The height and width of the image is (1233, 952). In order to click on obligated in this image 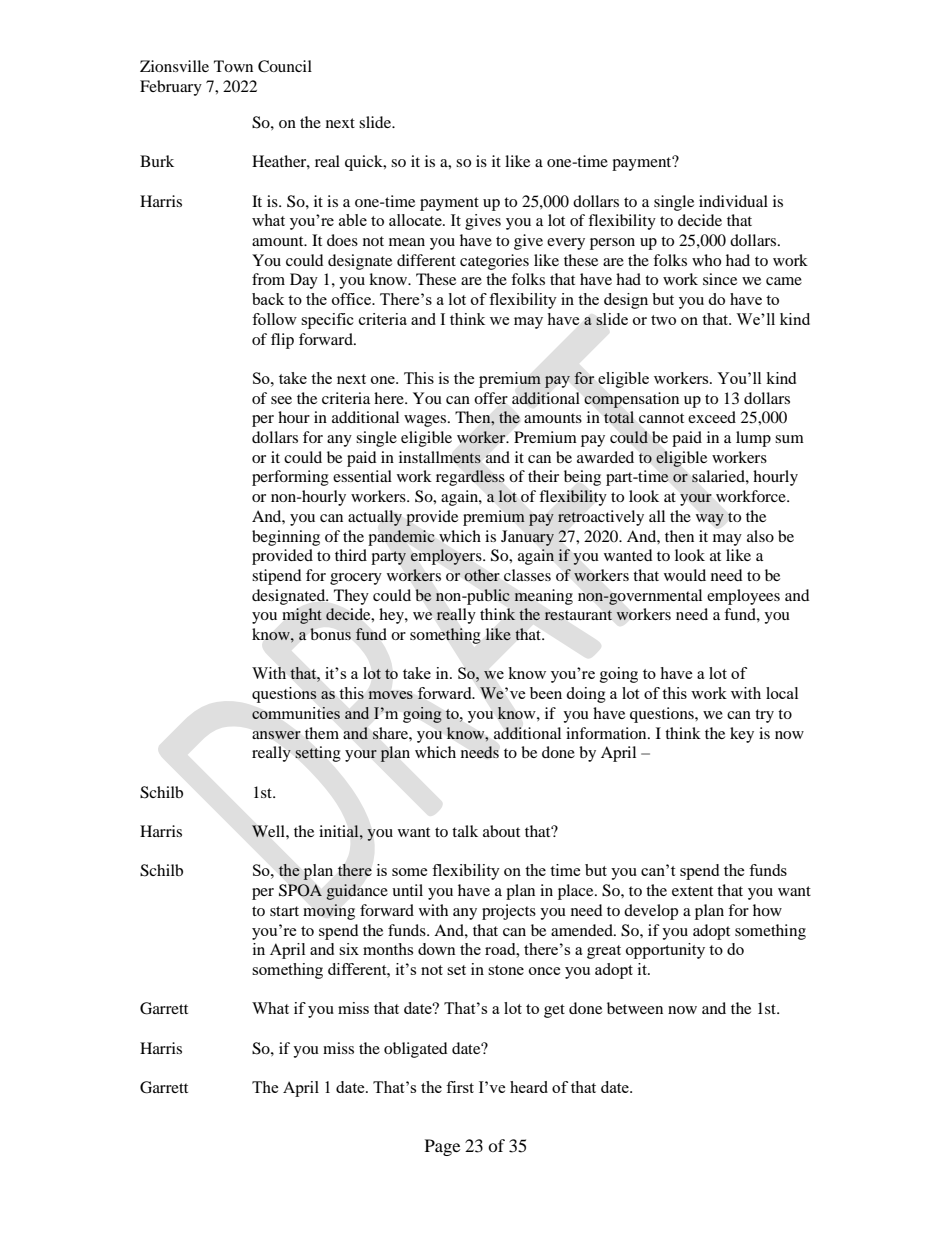, I will do `click(416, 1050)`.
